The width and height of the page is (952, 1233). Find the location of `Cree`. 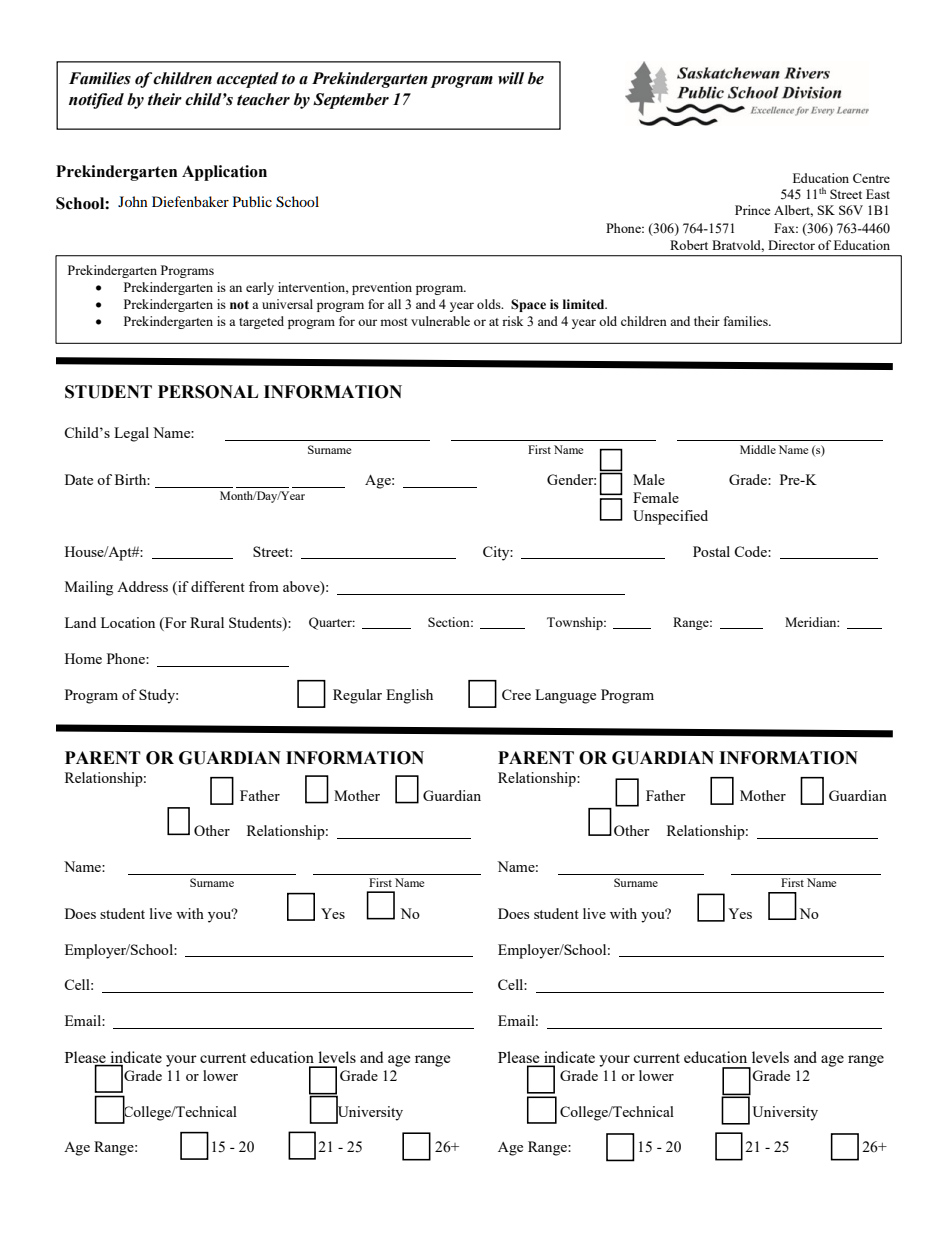

Cree is located at coordinates (516, 694).
